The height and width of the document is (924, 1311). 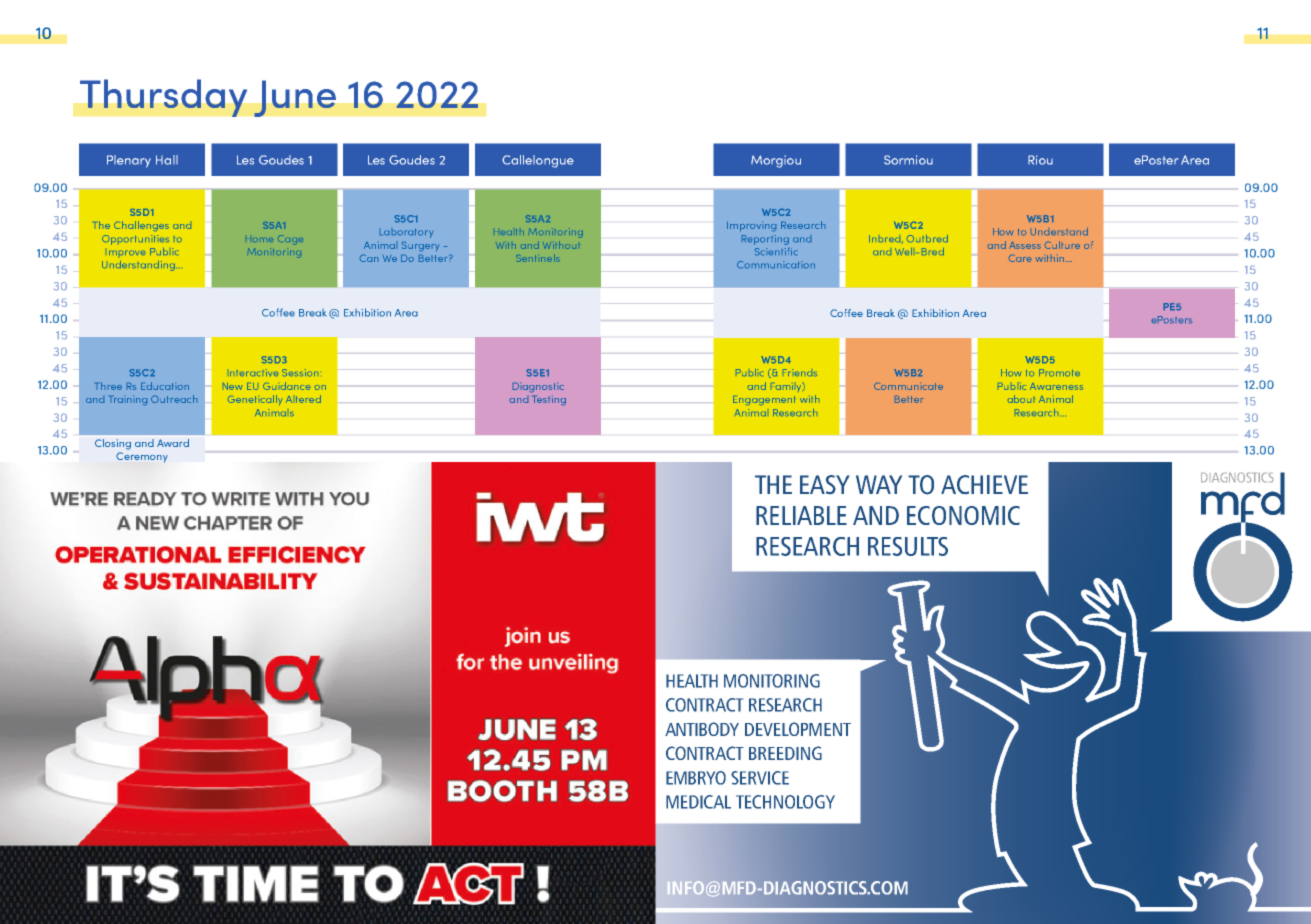 What do you see at coordinates (254, 372) in the document?
I see `Interactive` at bounding box center [254, 372].
